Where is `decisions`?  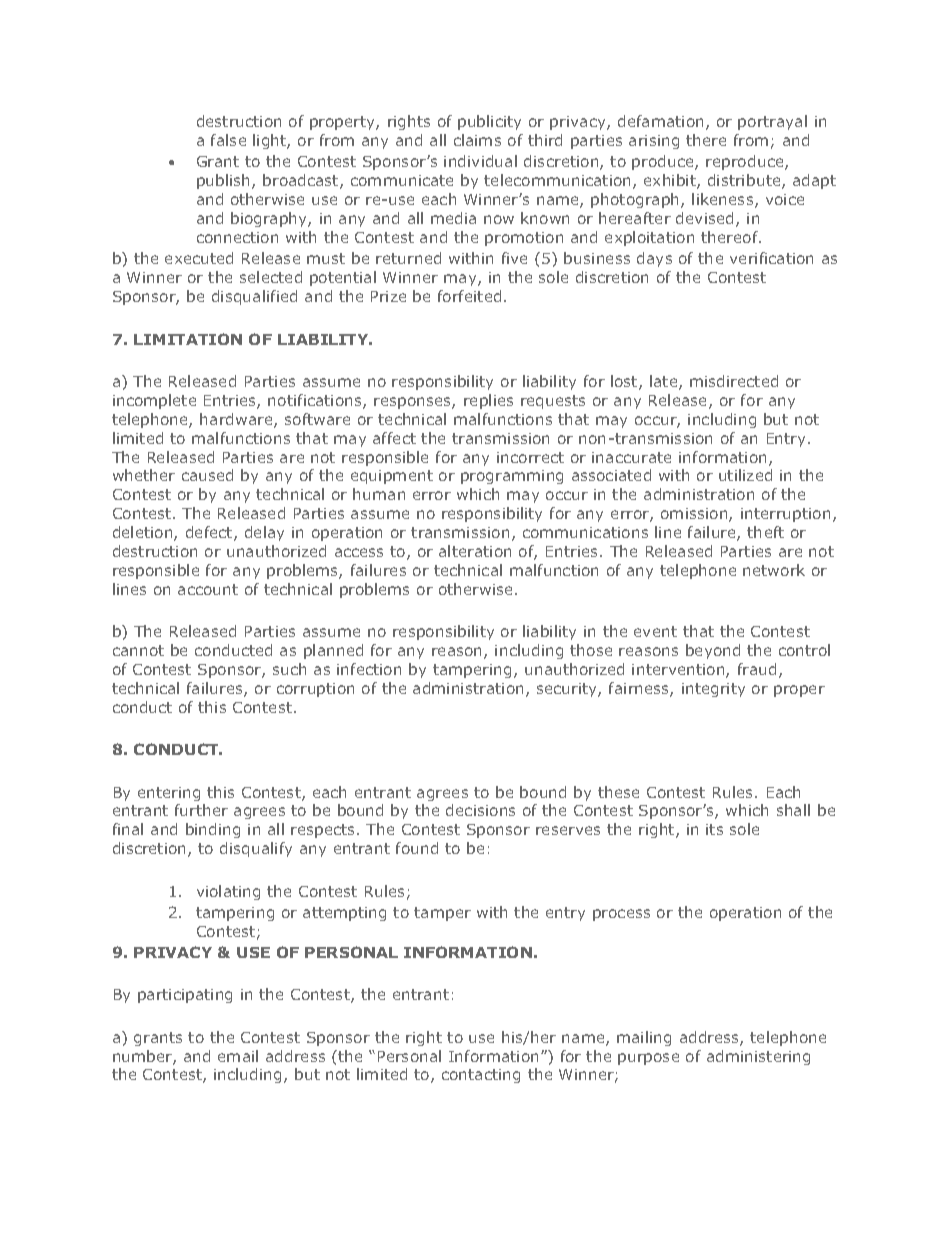
decisions is located at coordinates (480, 810).
